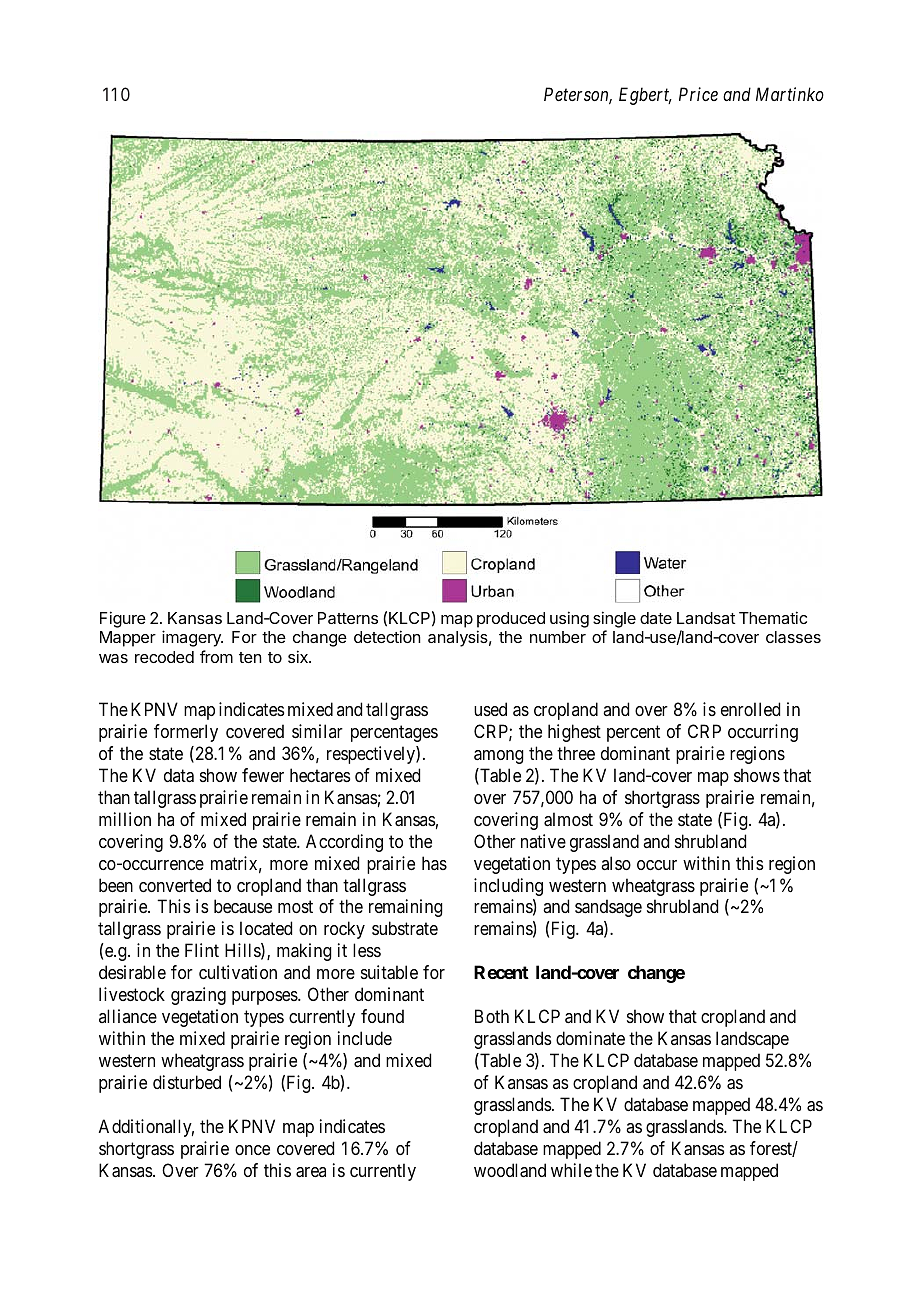  What do you see at coordinates (387, 636) in the screenshot?
I see `detection` at bounding box center [387, 636].
